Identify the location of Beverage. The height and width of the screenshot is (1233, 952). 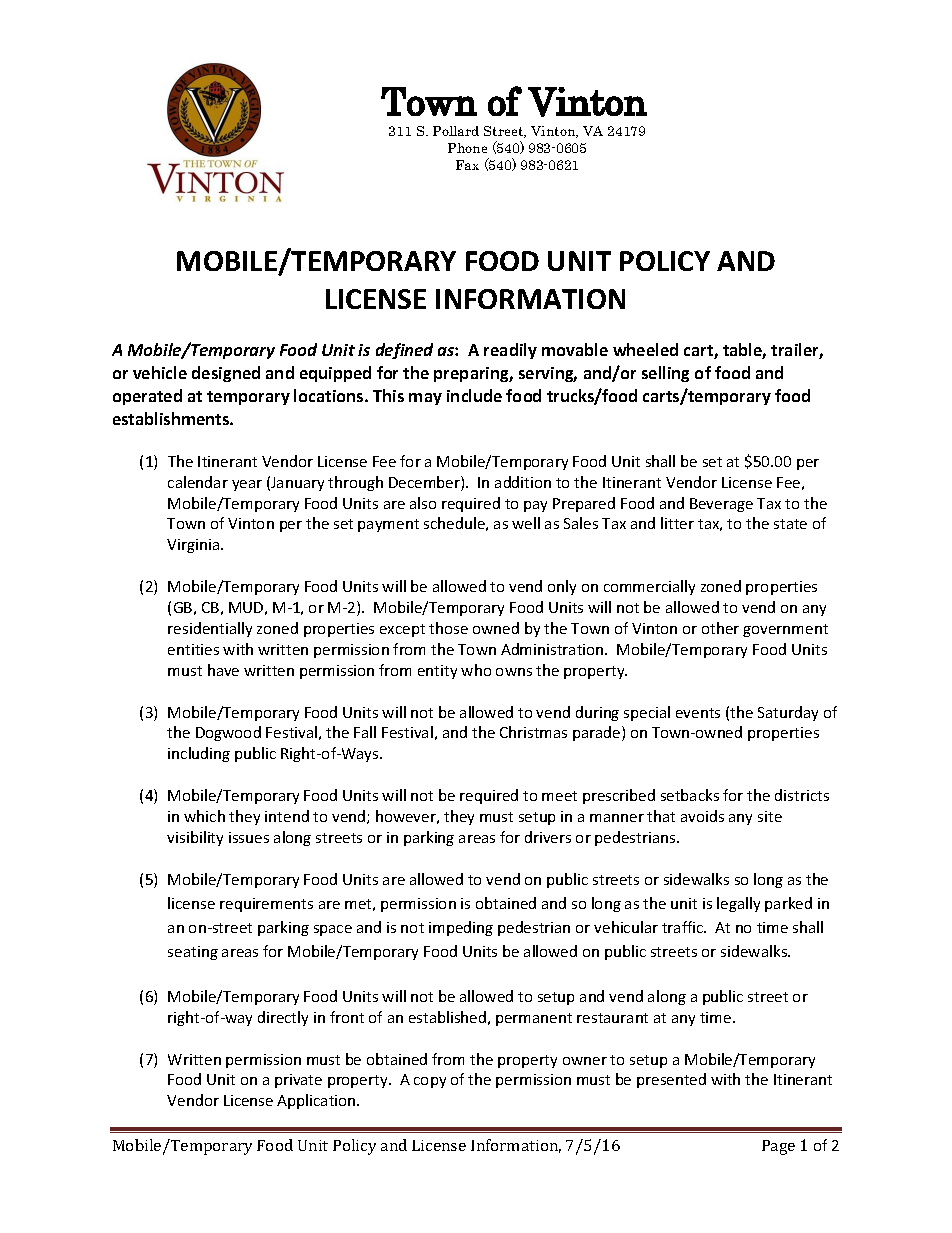
(721, 505).
